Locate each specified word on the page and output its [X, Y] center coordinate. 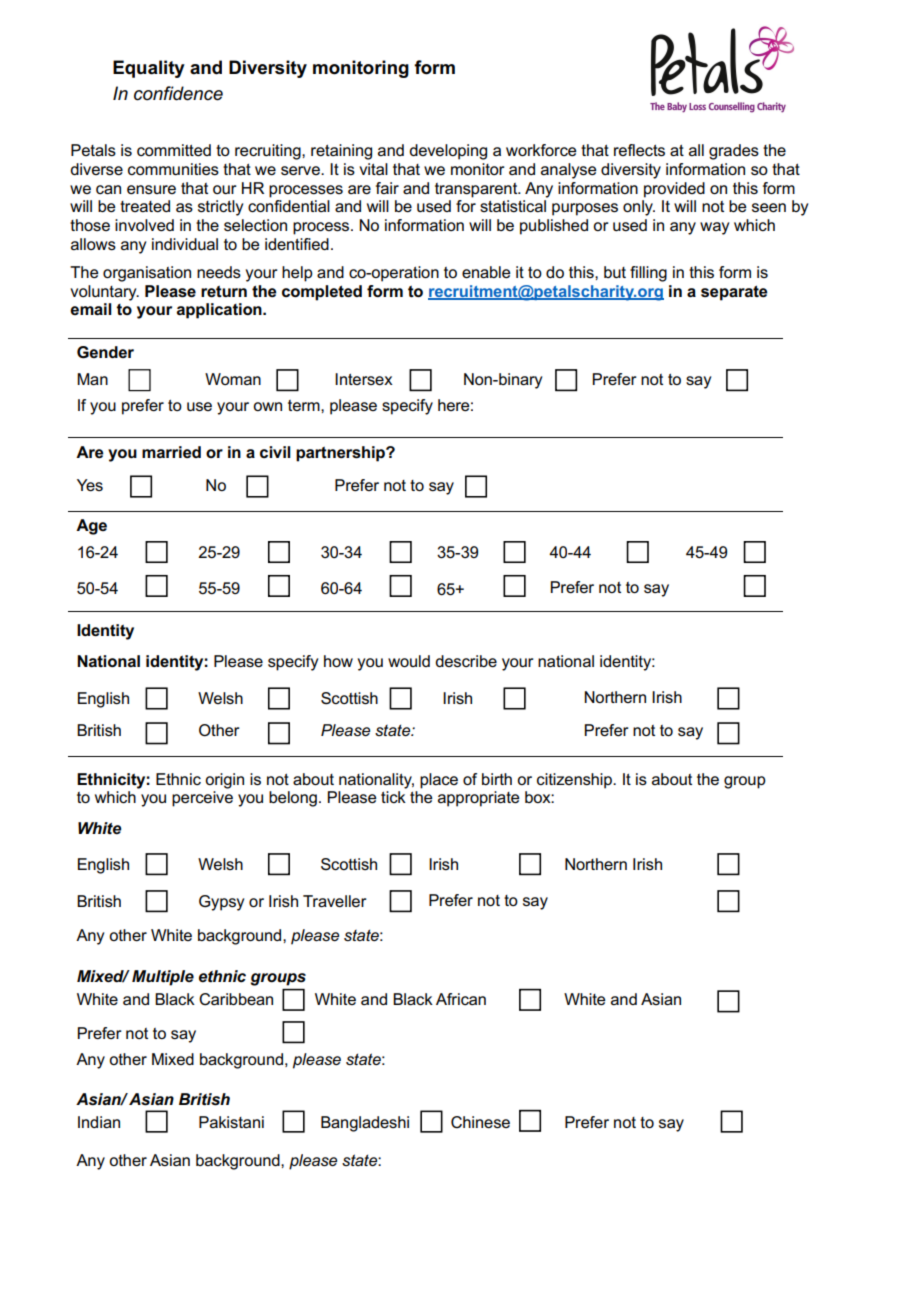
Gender [105, 352]
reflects [639, 150]
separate [734, 293]
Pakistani [231, 1122]
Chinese [480, 1122]
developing [448, 152]
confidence [178, 93]
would [409, 661]
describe [466, 661]
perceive [202, 799]
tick [393, 797]
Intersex [364, 379]
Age [91, 527]
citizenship [576, 781]
